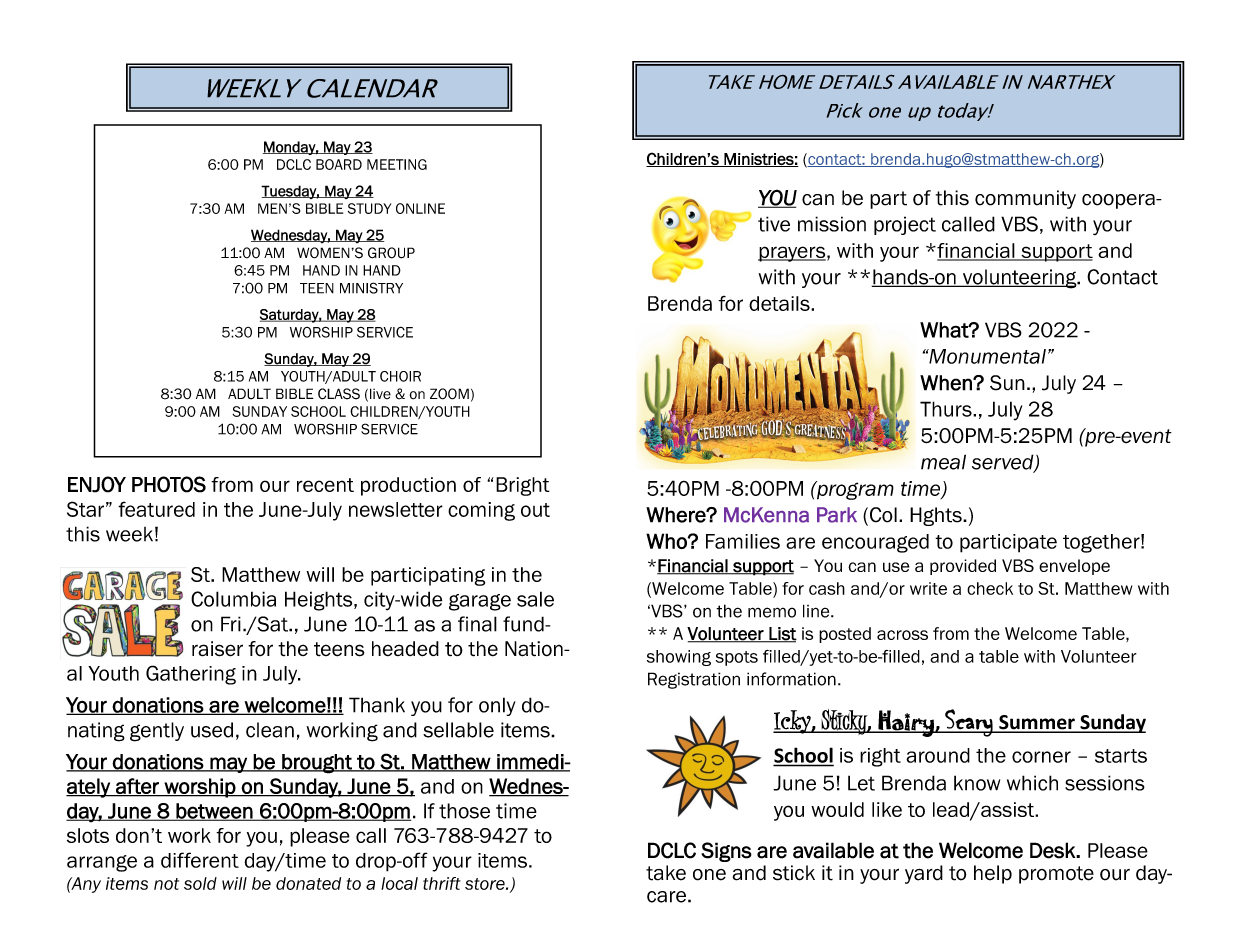 This screenshot has height=952, width=1233. I want to click on coming, so click(481, 511).
